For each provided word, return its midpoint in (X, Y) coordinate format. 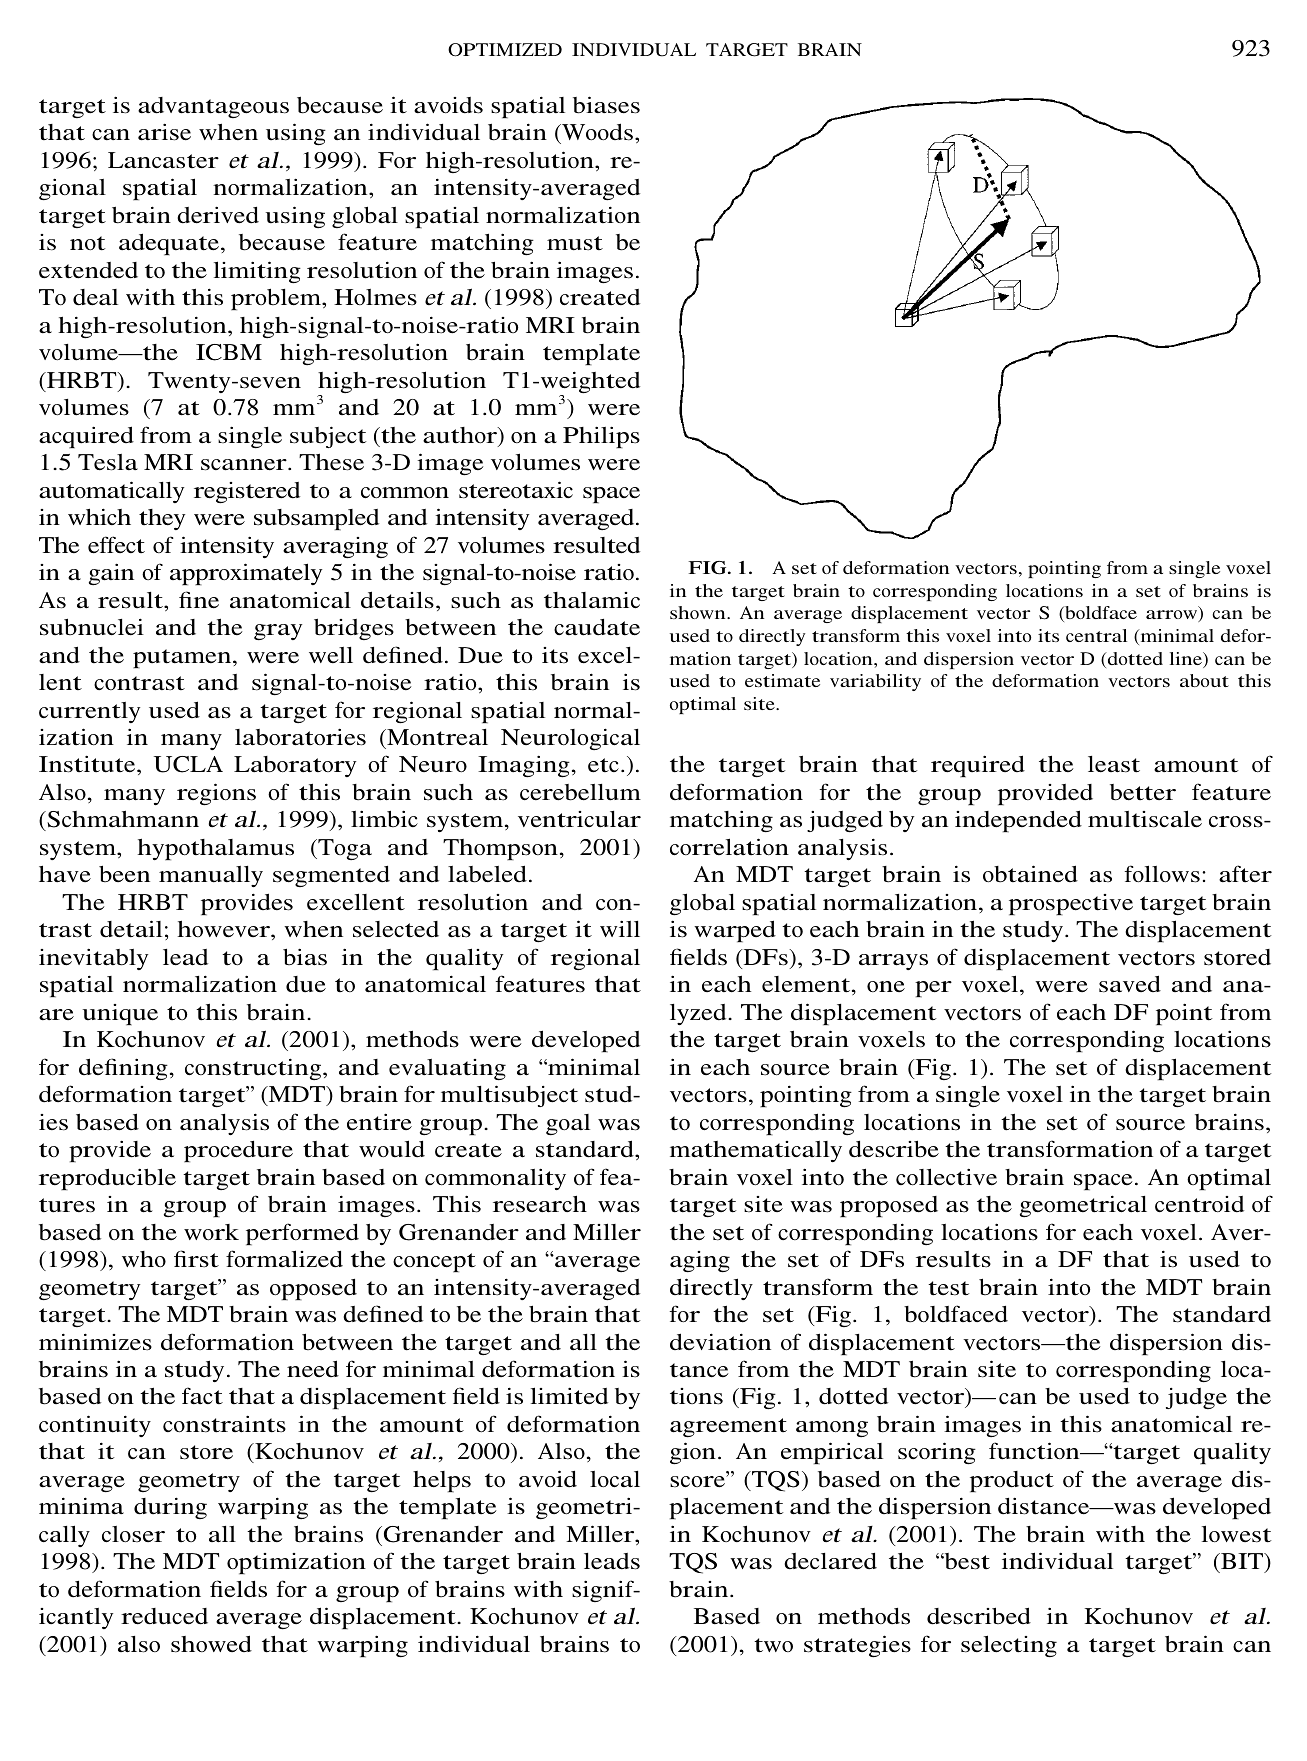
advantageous (213, 107)
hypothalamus (215, 849)
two (773, 1645)
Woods (596, 133)
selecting (1009, 1646)
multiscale (1145, 819)
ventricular (579, 819)
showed (211, 1644)
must (575, 243)
